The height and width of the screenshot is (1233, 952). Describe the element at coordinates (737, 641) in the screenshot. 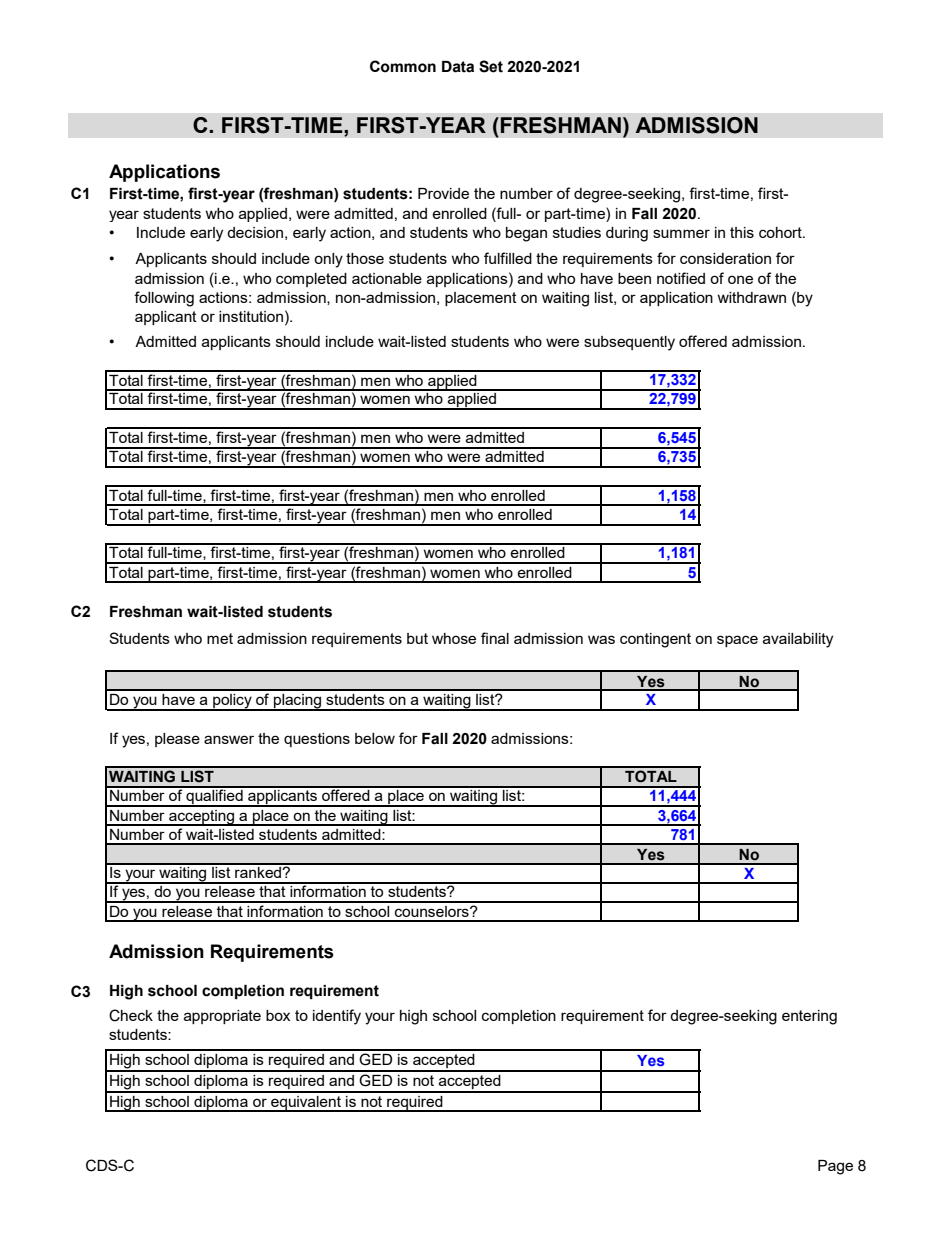

I see `space` at that location.
